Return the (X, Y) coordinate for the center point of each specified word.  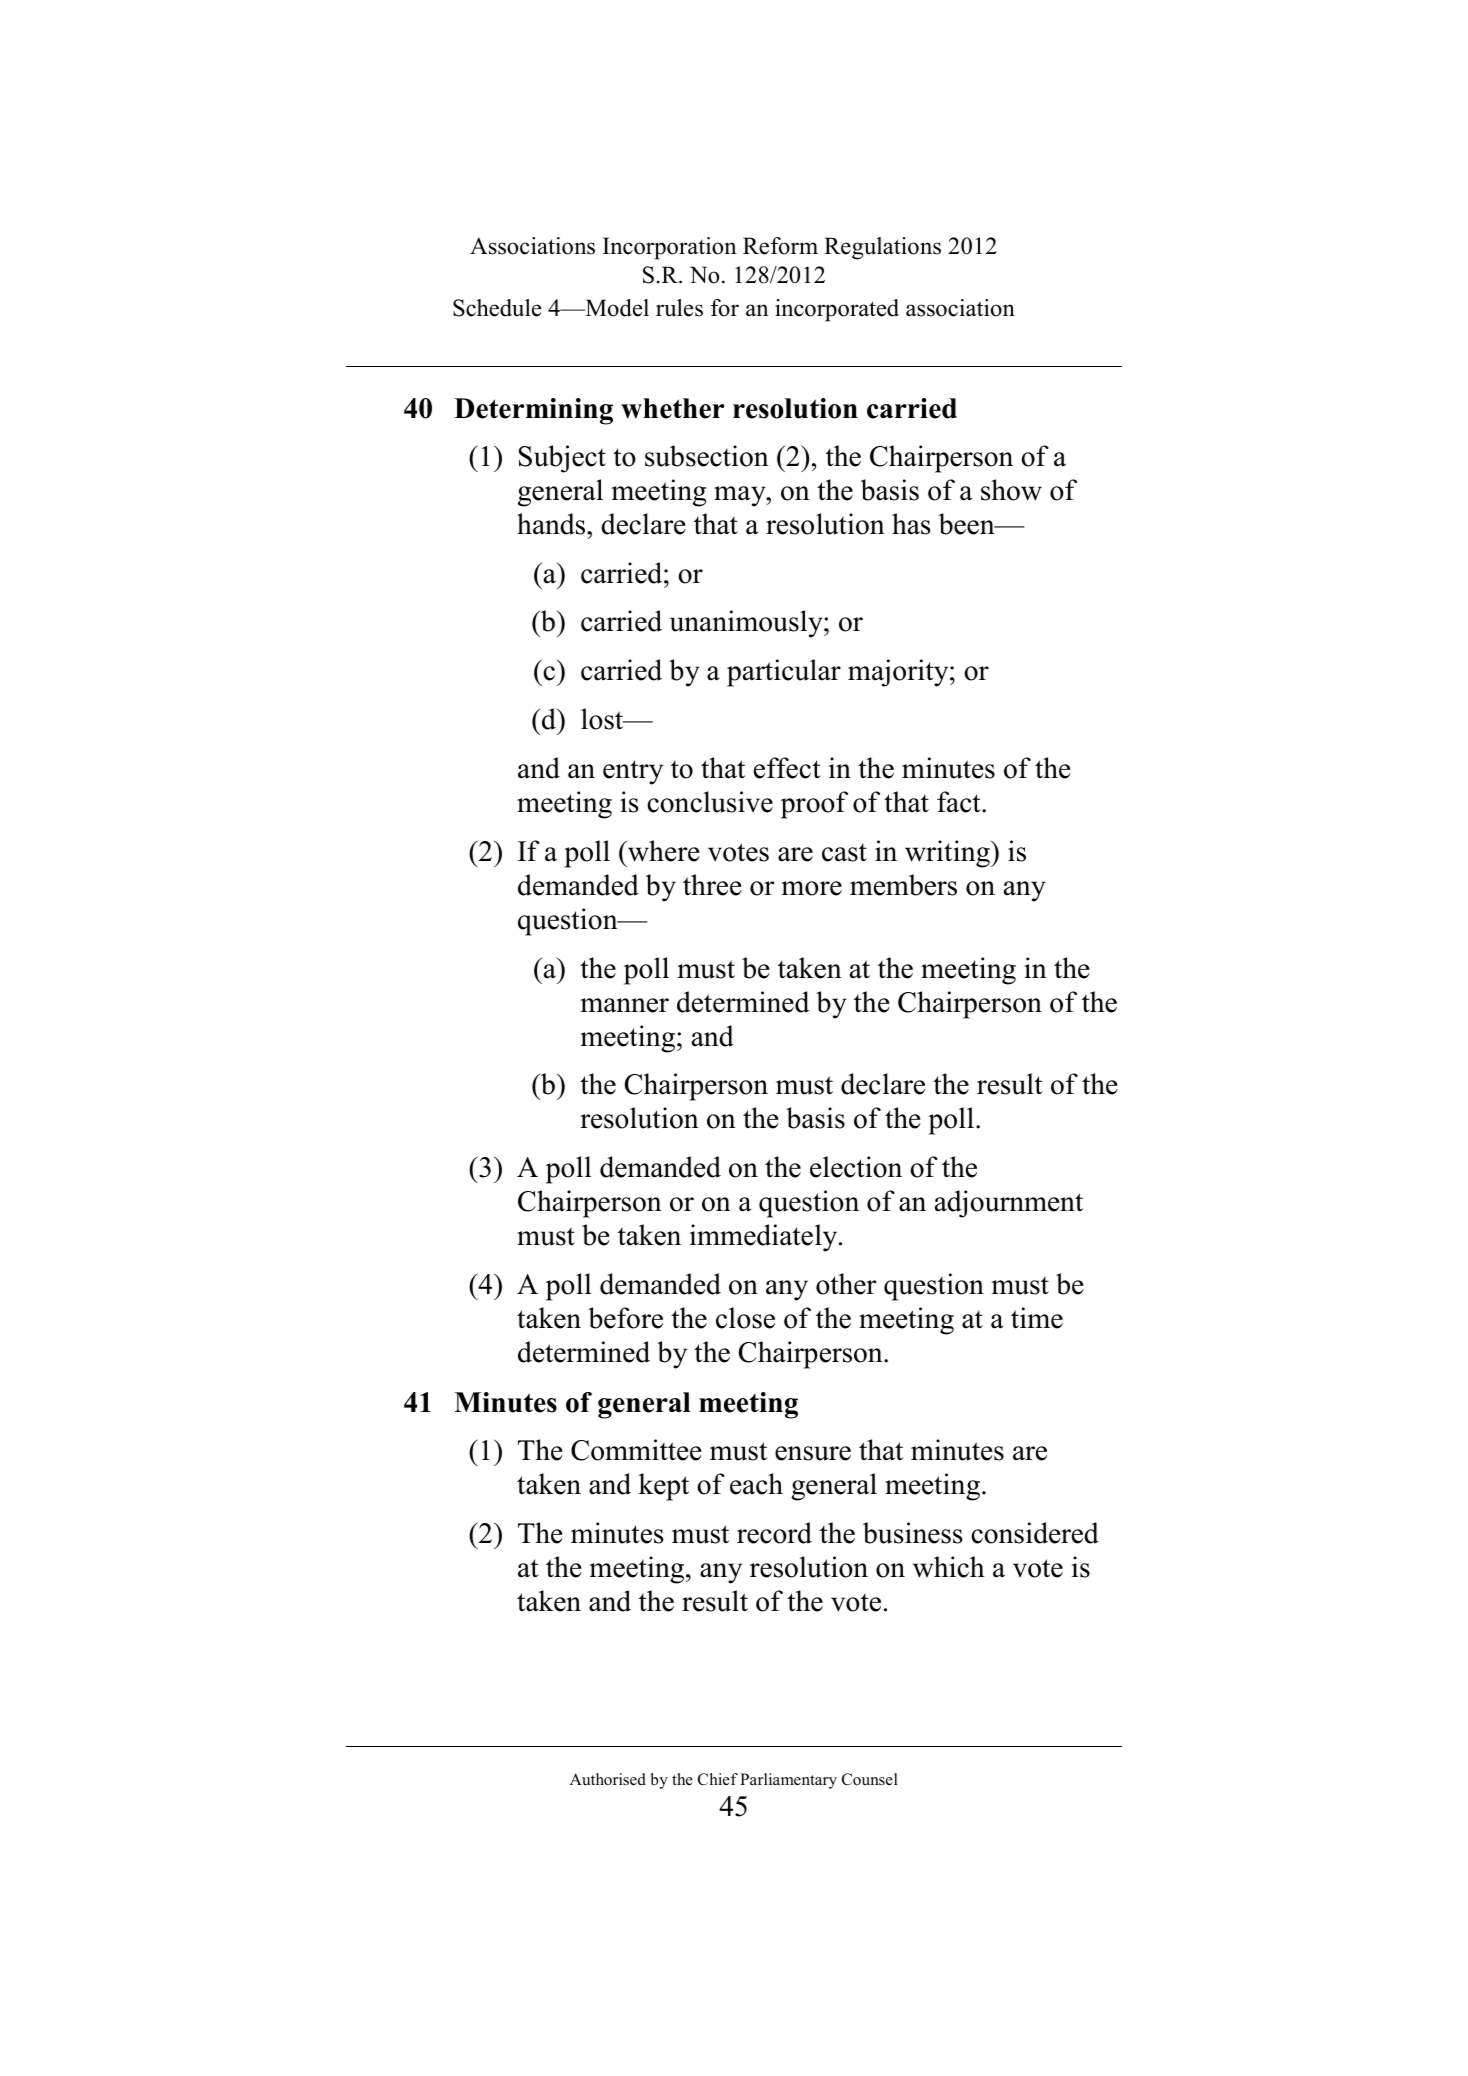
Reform (780, 246)
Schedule (497, 308)
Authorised (608, 1779)
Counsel (870, 1779)
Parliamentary (788, 1781)
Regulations (882, 248)
